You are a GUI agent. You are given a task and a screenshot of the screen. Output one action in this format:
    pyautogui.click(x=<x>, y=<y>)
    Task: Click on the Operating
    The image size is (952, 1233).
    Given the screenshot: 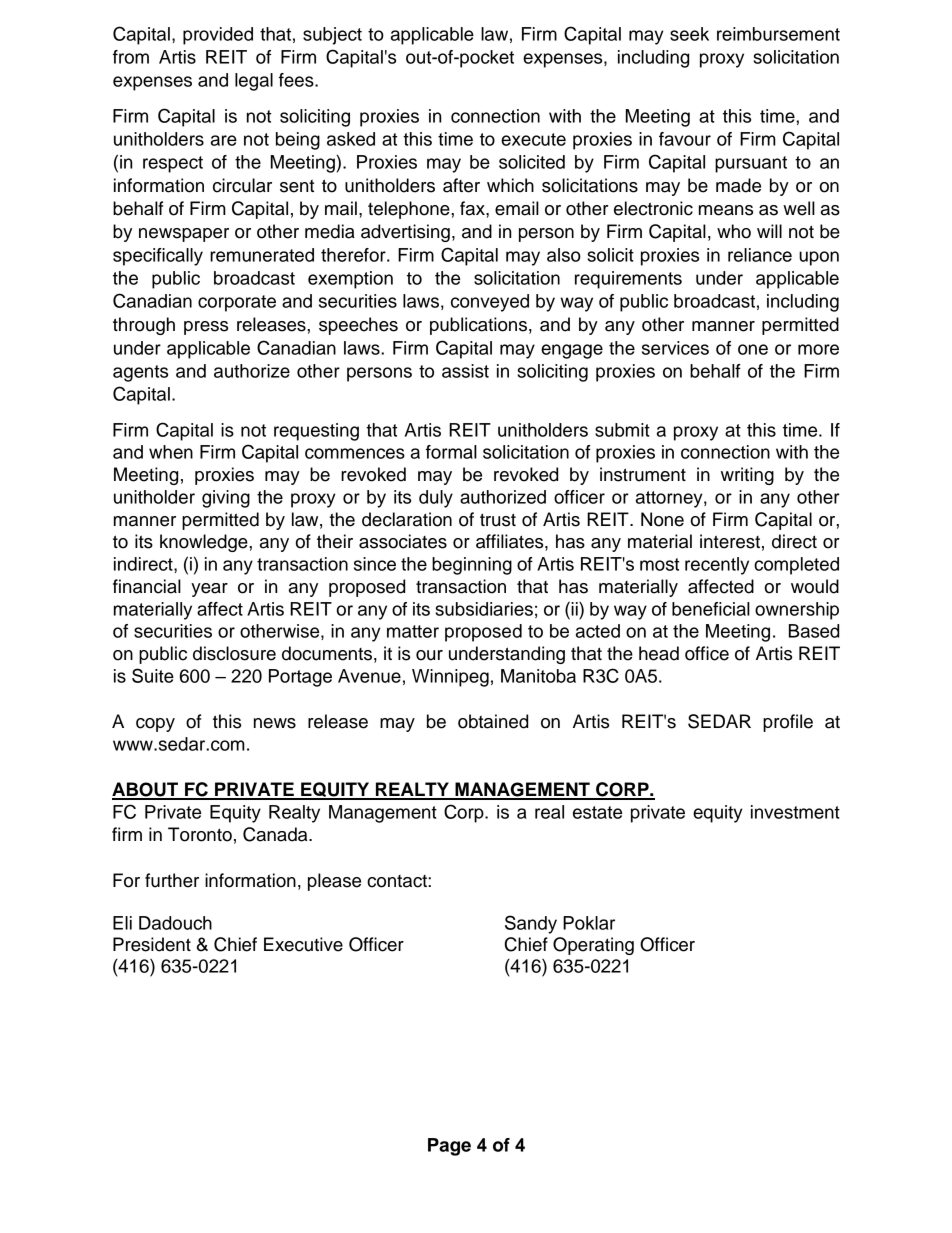 What is the action you would take?
    pyautogui.click(x=593, y=946)
